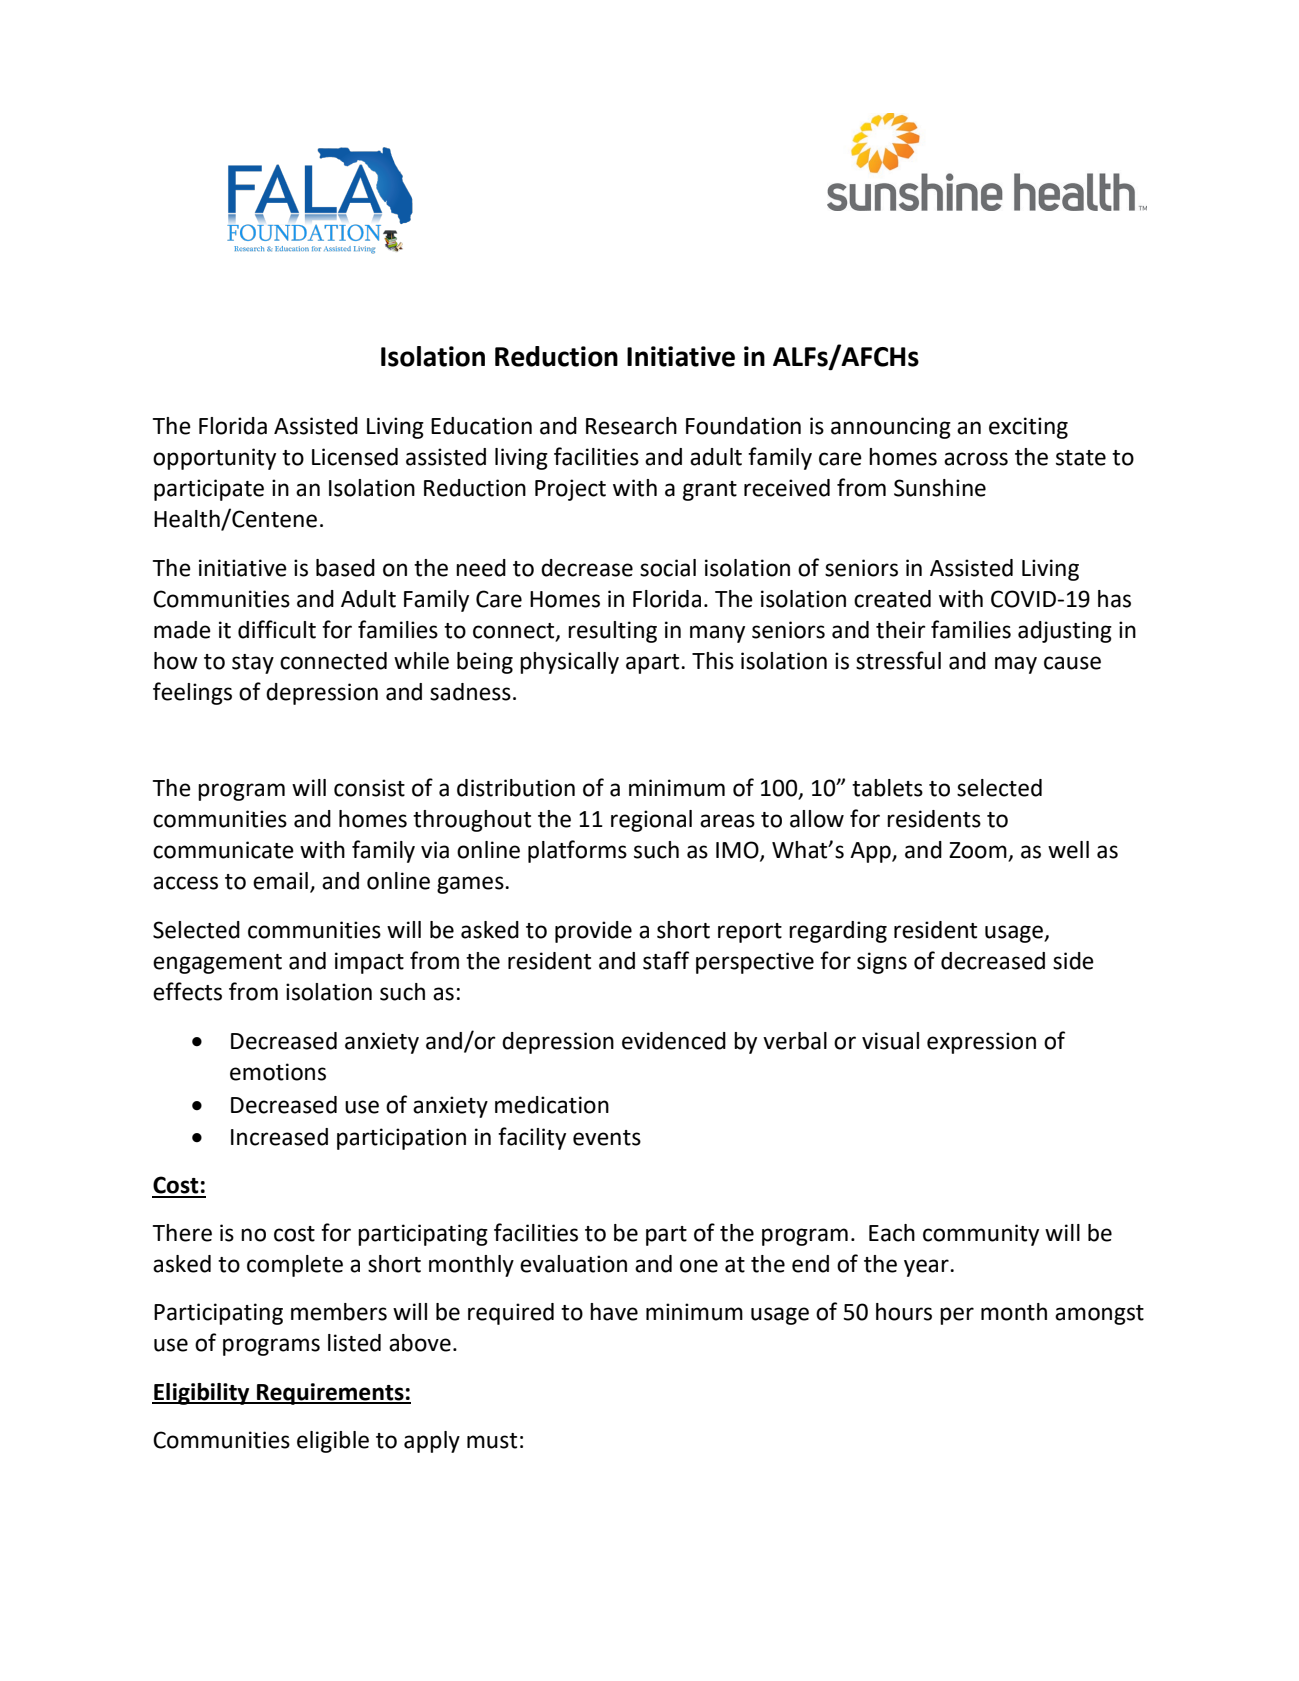  Describe the element at coordinates (279, 1137) in the page. I see `Increased` at that location.
